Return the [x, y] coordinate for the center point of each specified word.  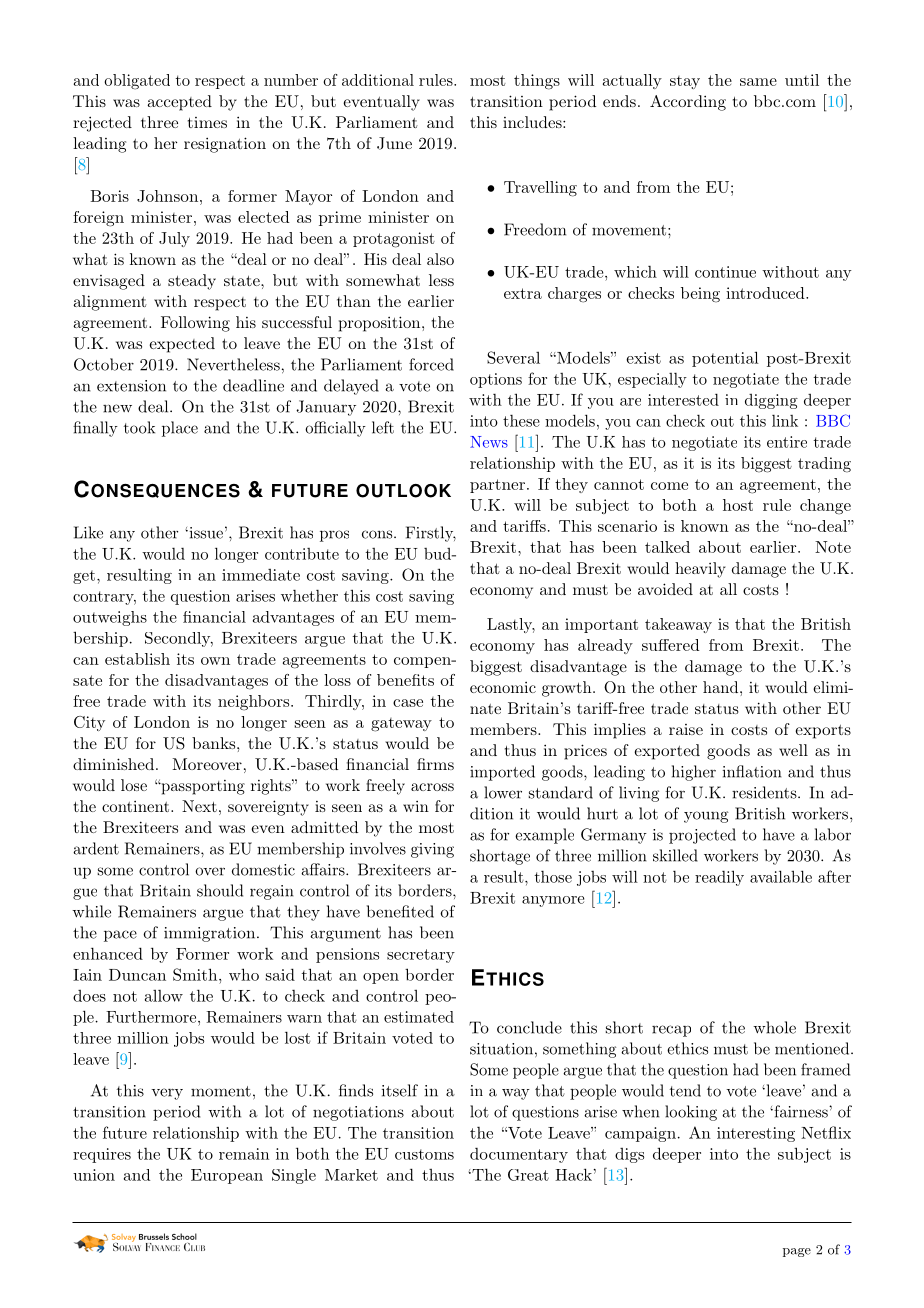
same [758, 82]
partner [497, 486]
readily [719, 878]
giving [432, 850]
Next [199, 806]
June [394, 143]
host [738, 505]
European [227, 1176]
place [180, 429]
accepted [179, 103]
